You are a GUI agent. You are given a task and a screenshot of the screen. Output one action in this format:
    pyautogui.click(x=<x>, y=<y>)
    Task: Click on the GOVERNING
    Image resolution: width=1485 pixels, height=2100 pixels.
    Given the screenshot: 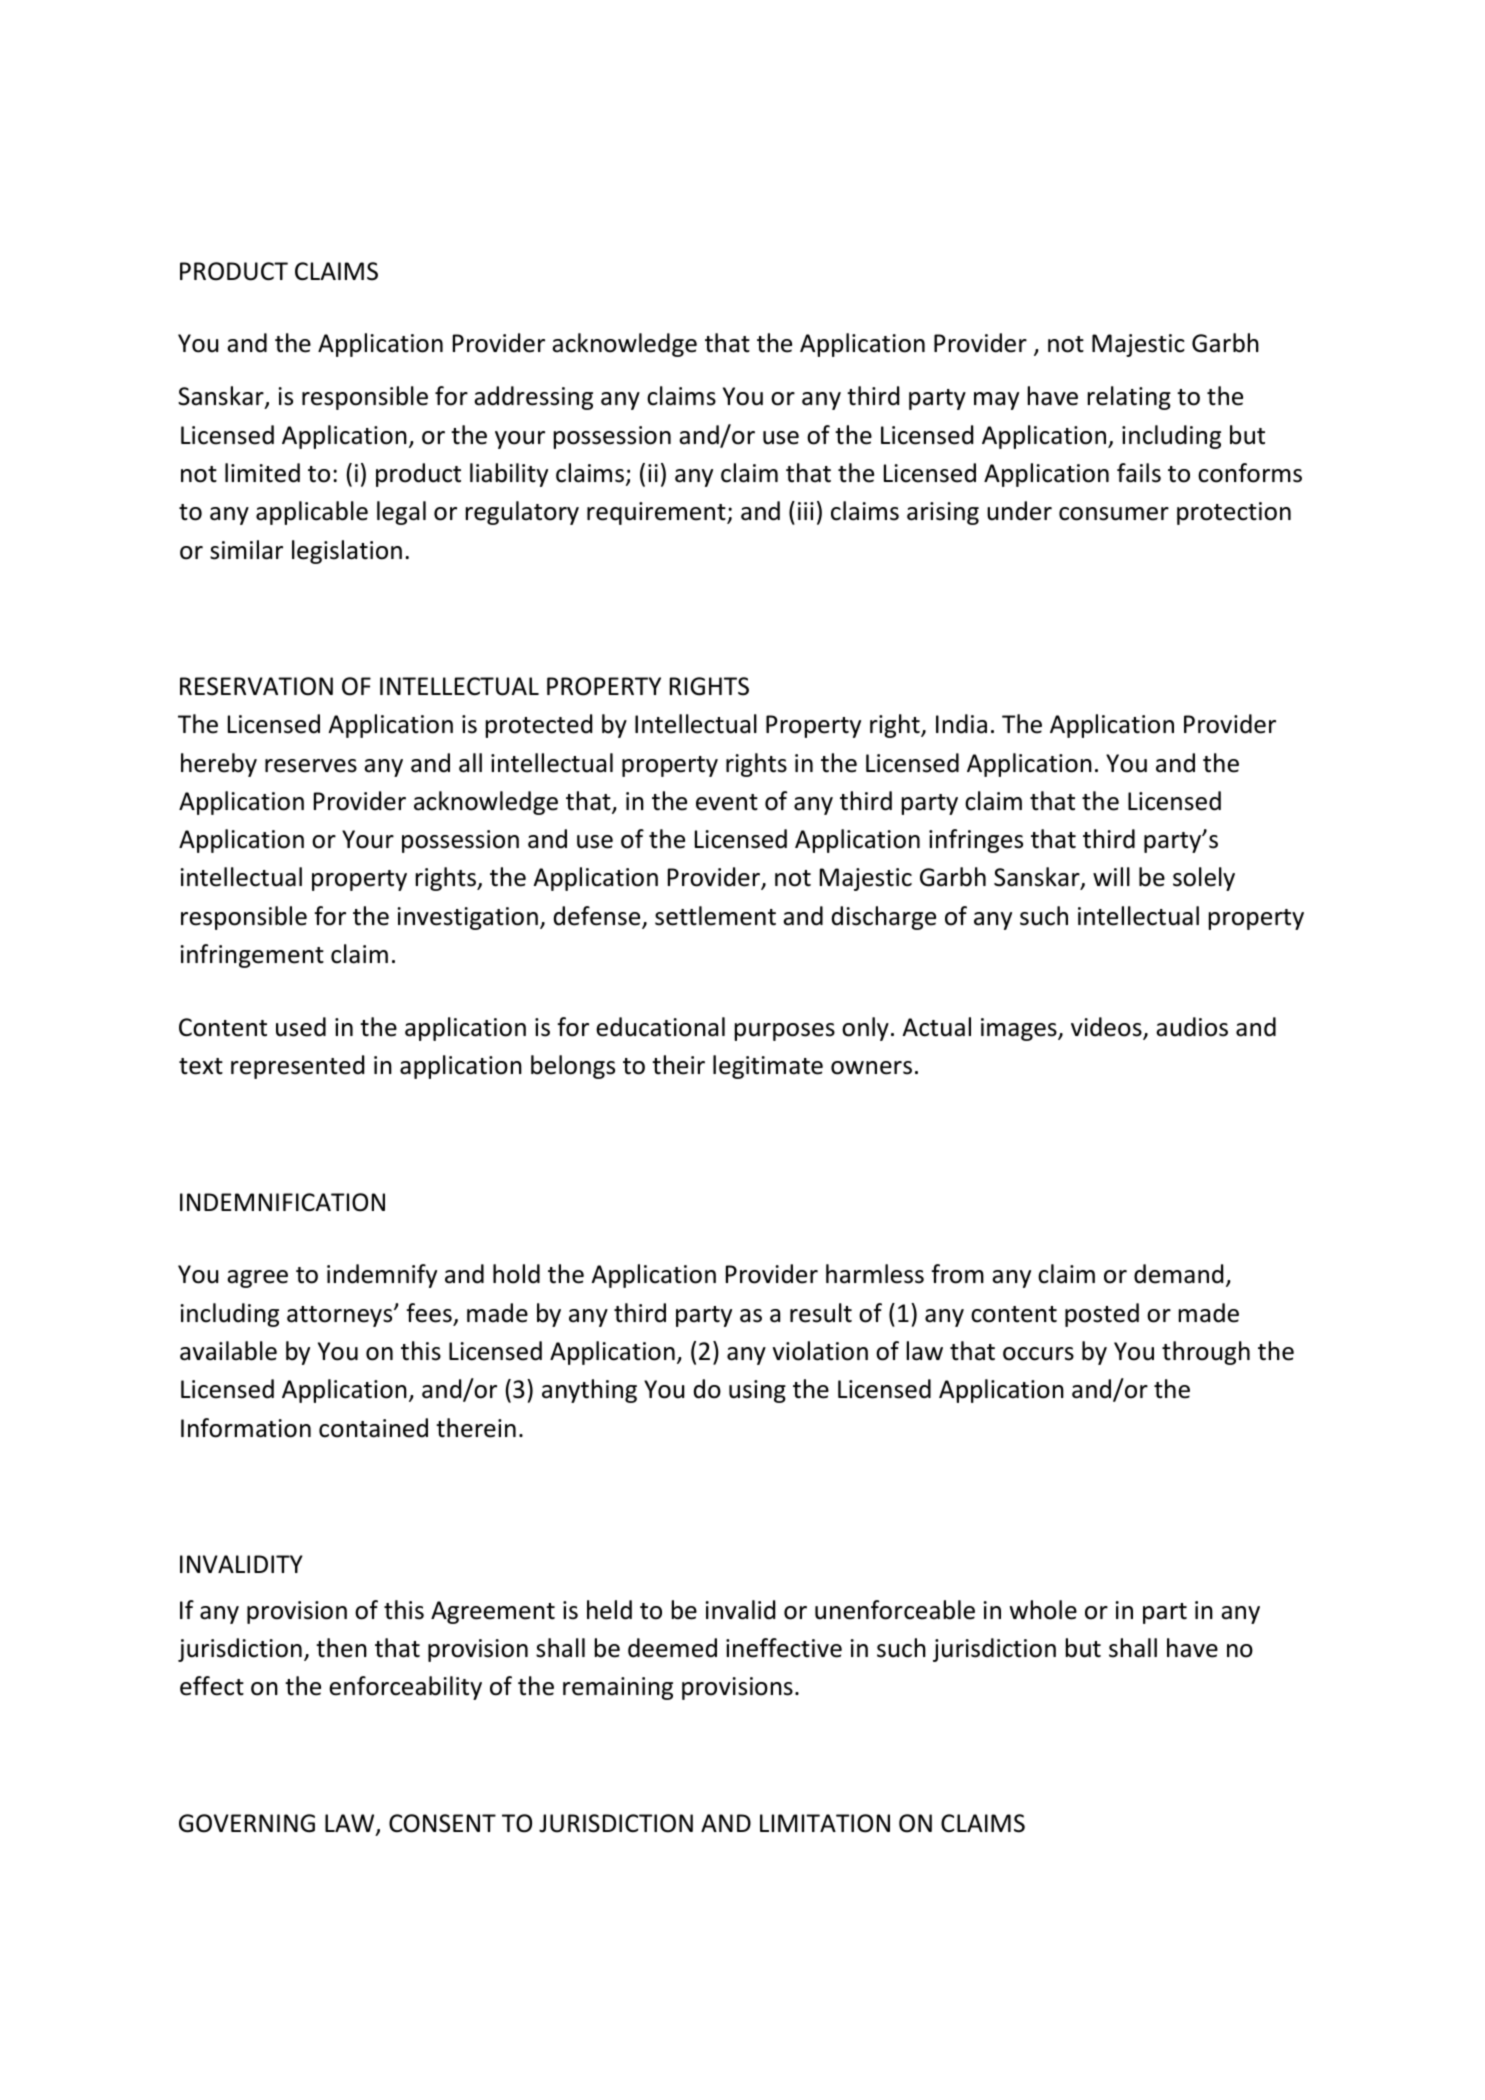 What is the action you would take?
    pyautogui.click(x=247, y=1823)
